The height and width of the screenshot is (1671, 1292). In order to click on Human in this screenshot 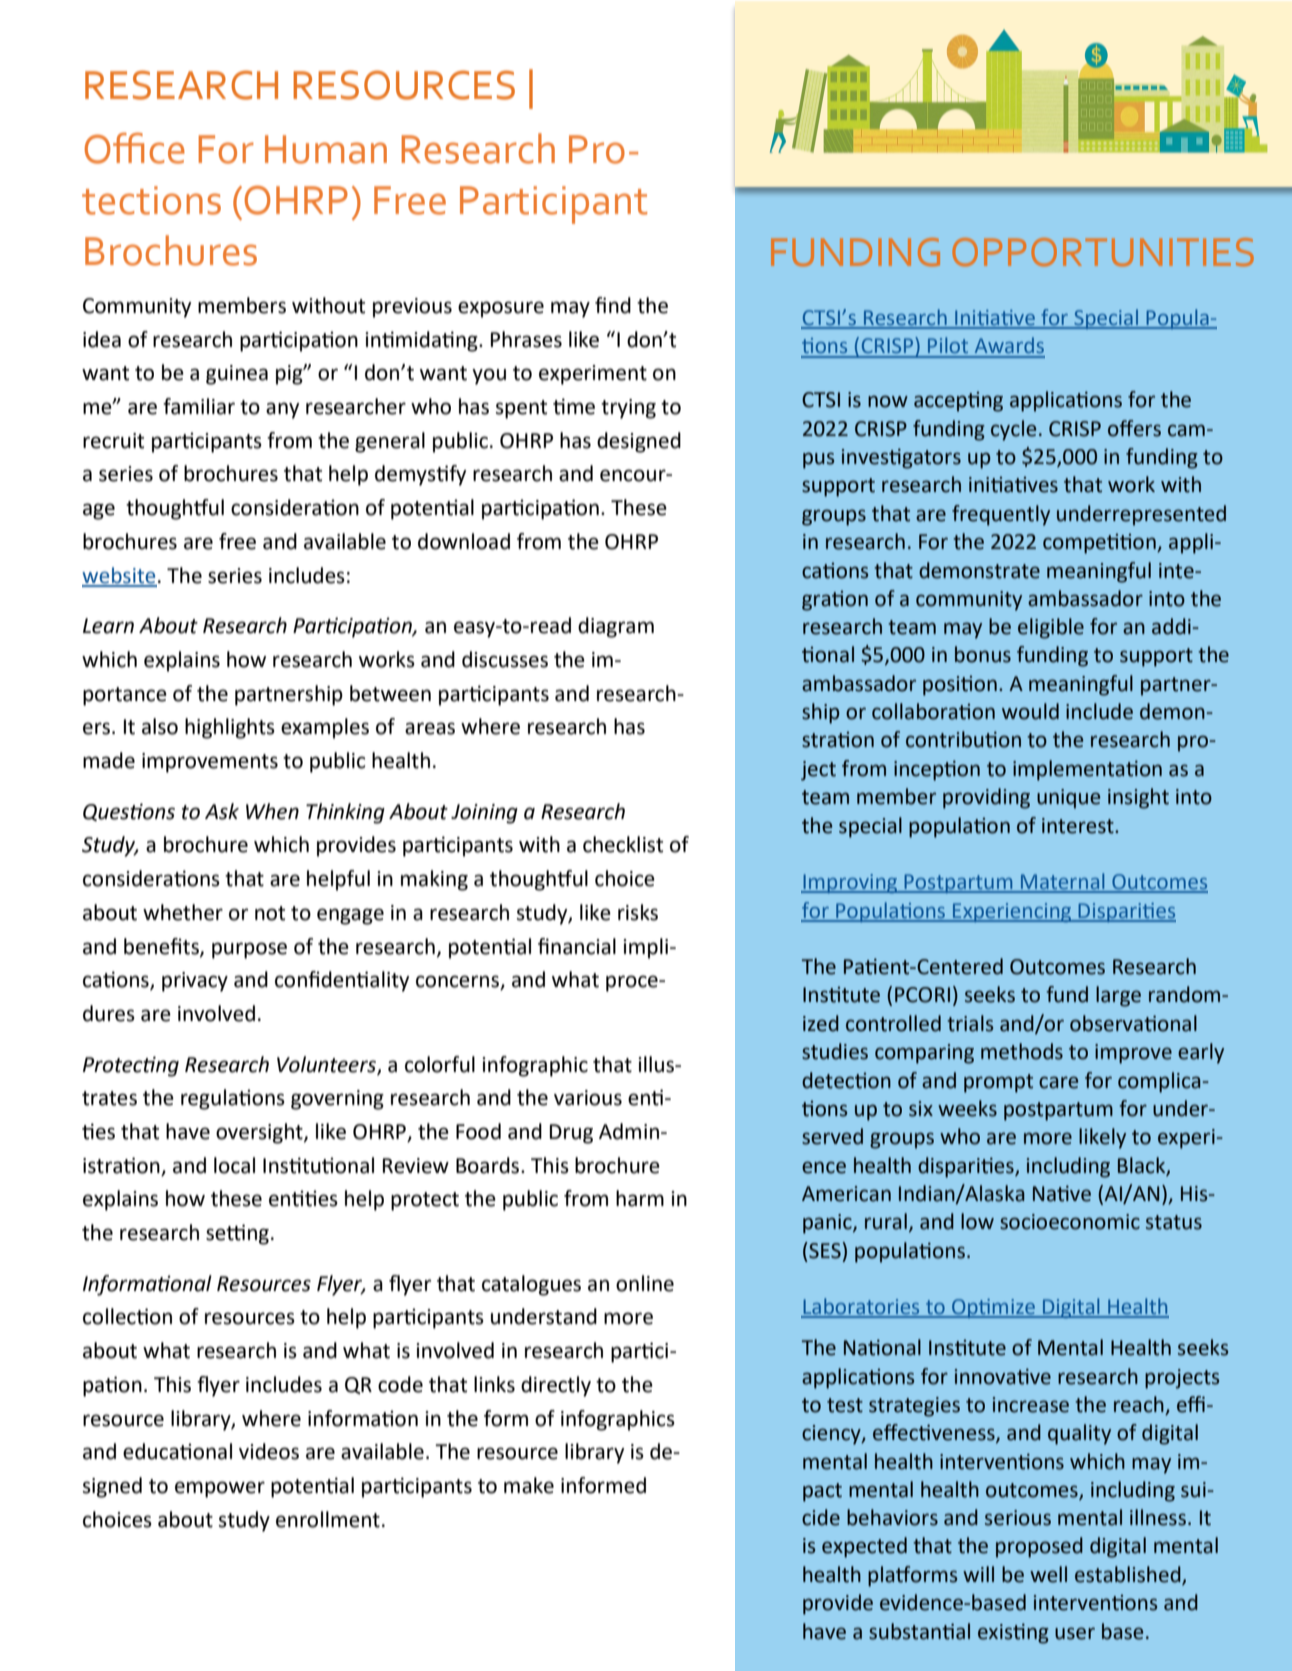, I will do `click(326, 149)`.
